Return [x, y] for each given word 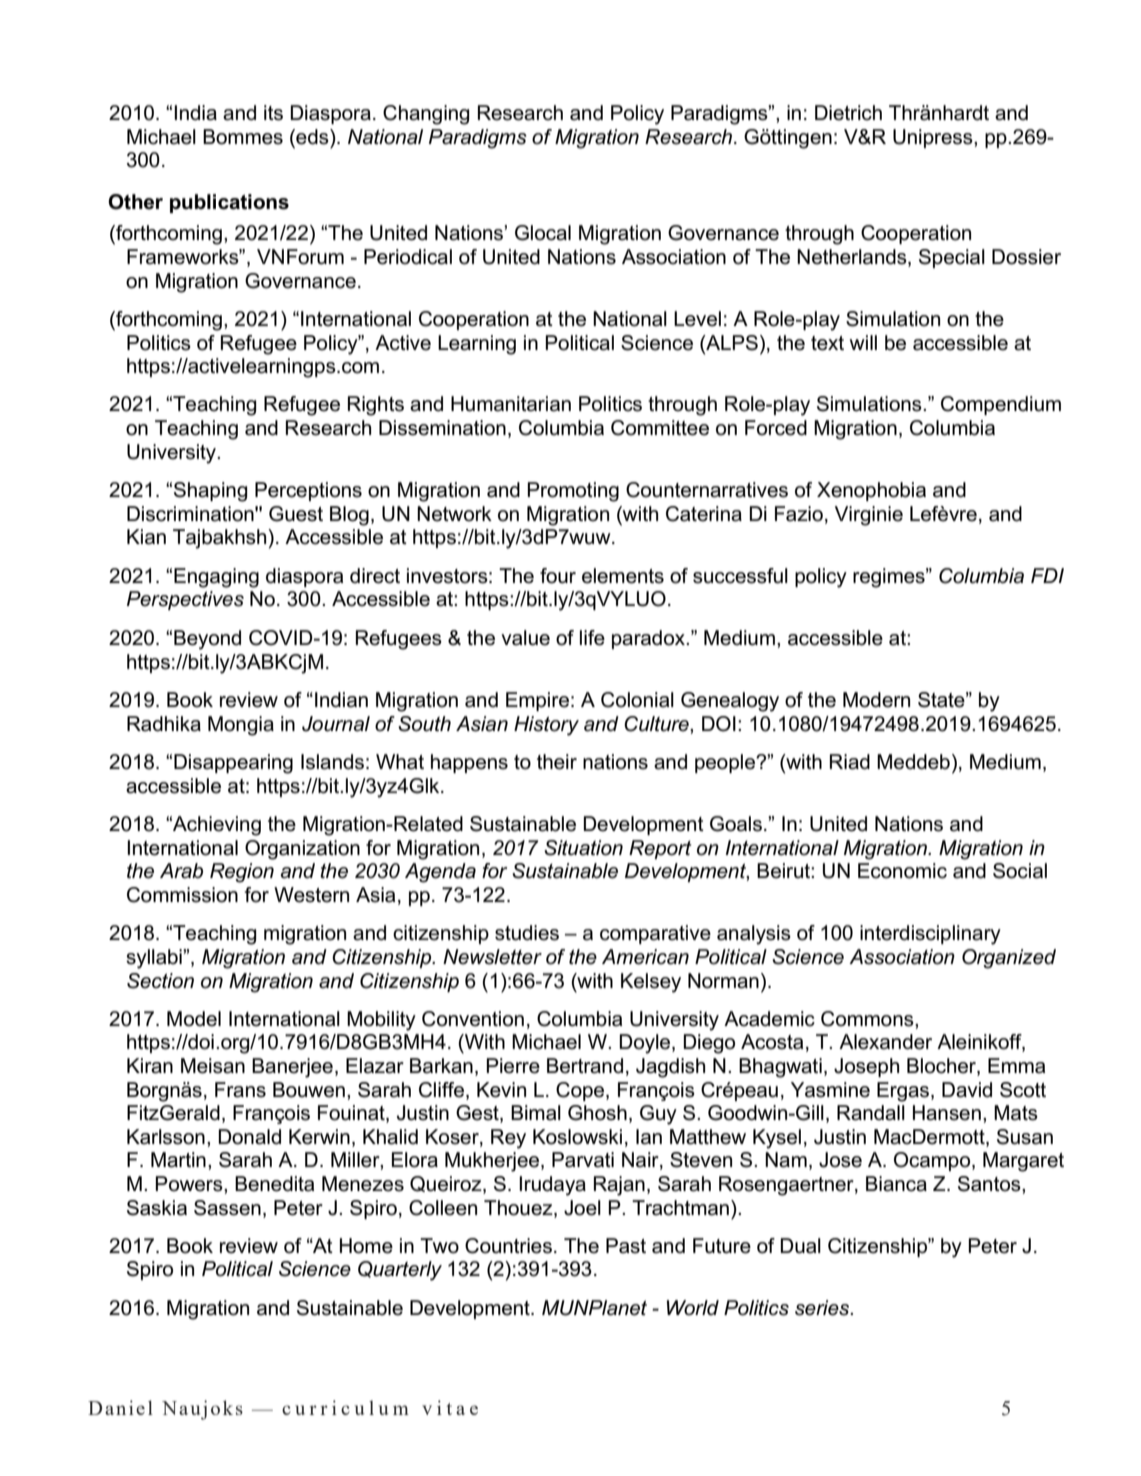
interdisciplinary [930, 935]
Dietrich [848, 113]
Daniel [120, 1407]
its [273, 113]
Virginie [869, 516]
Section [160, 981]
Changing [426, 115]
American [645, 957]
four [558, 576]
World [693, 1308]
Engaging [216, 578]
